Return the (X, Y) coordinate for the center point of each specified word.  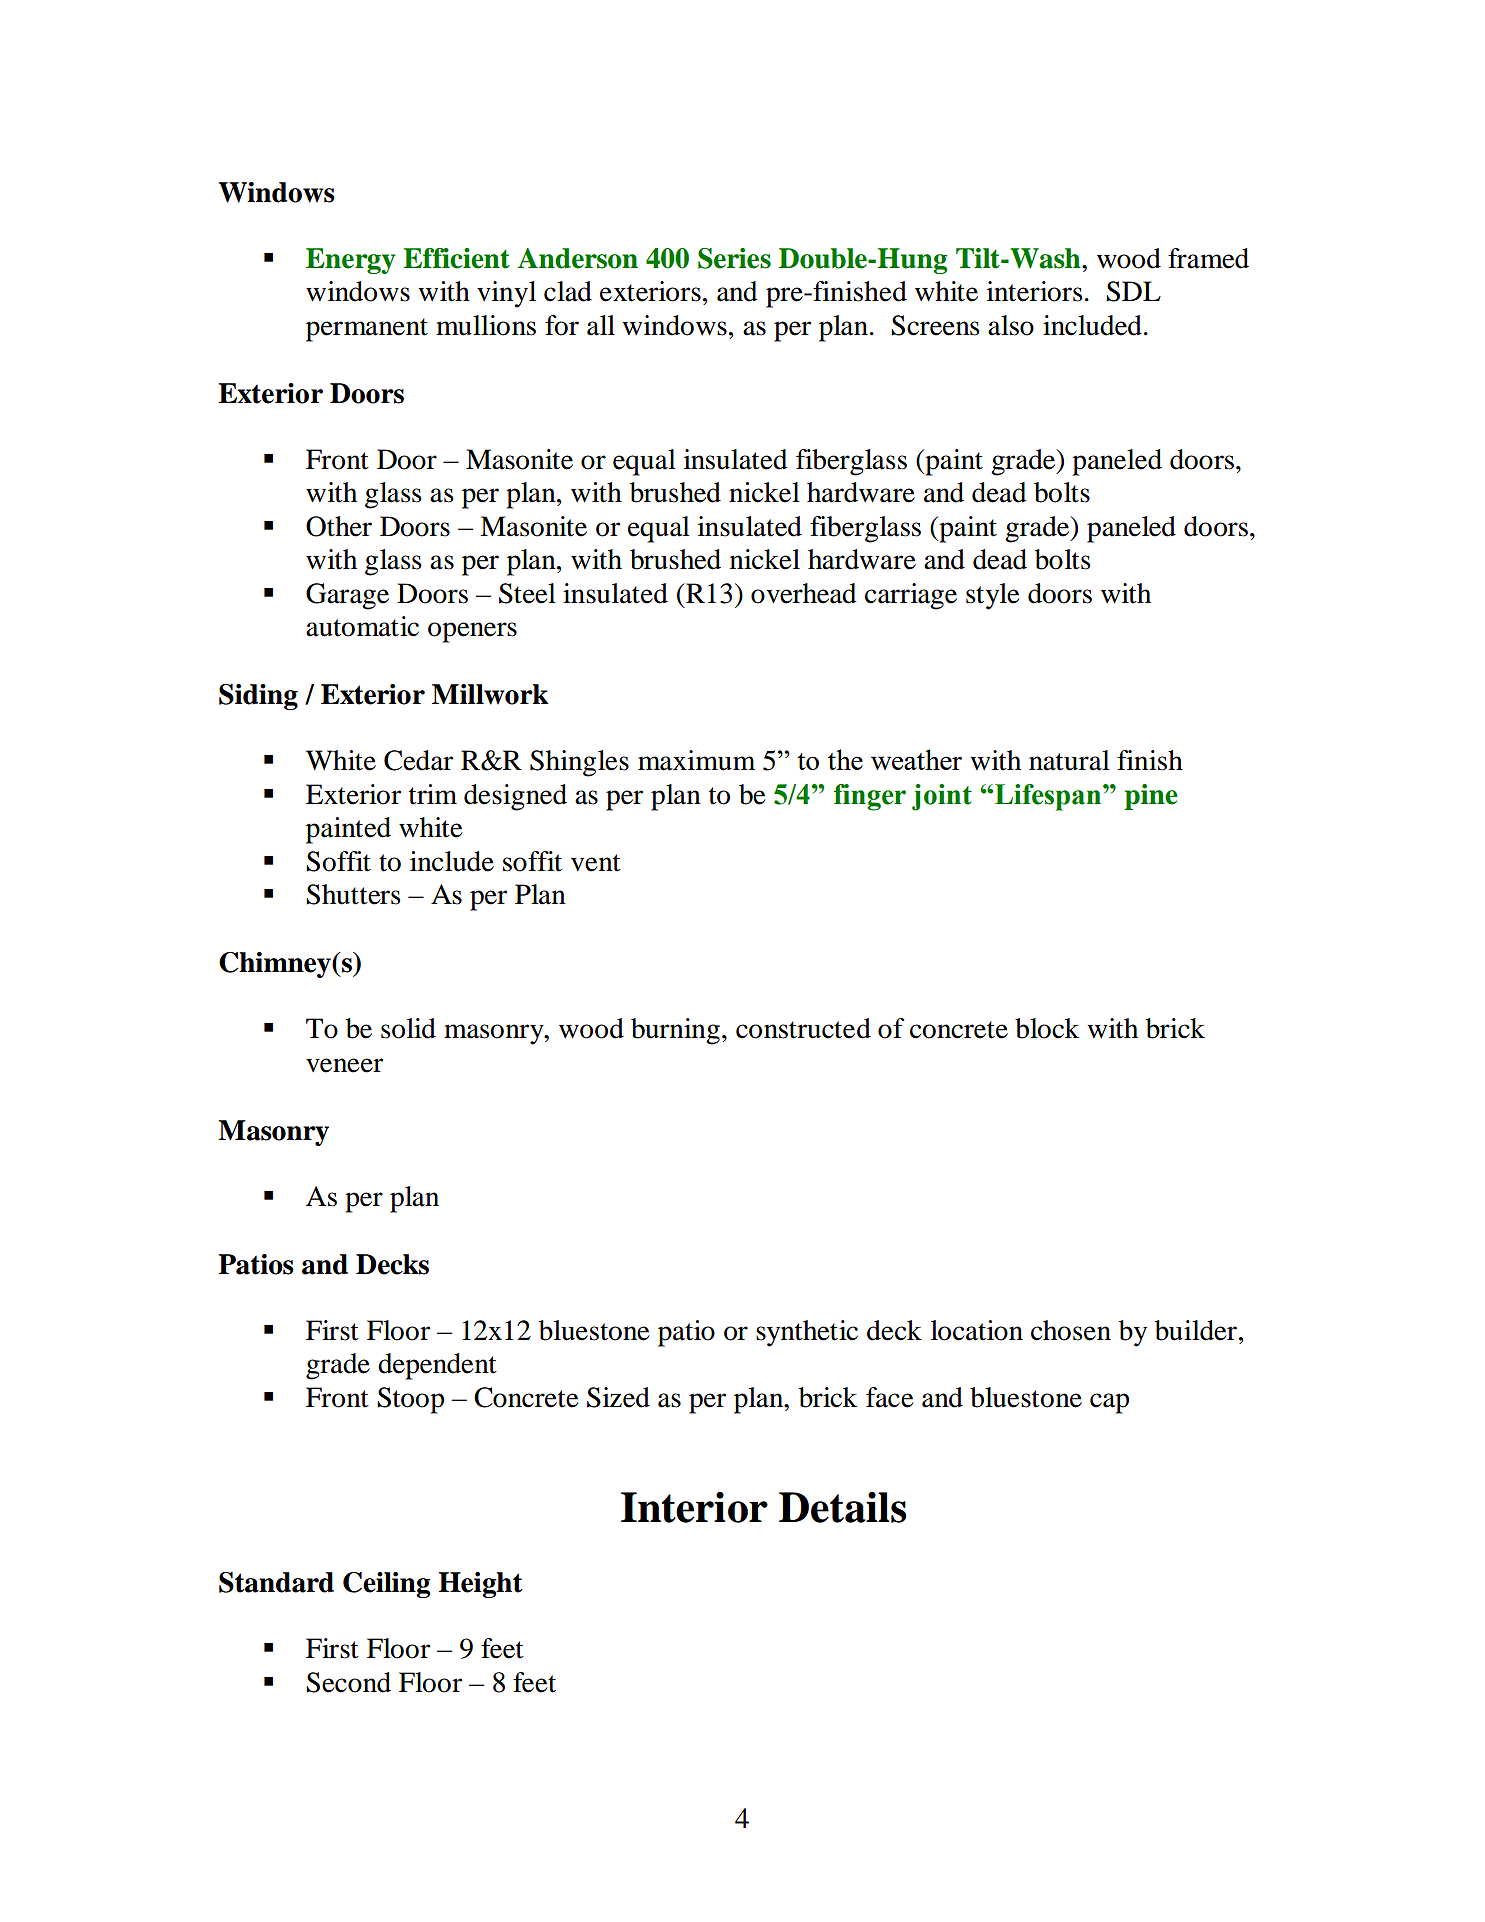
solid (408, 1028)
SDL (1133, 291)
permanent (367, 330)
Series (734, 258)
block (1047, 1028)
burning (675, 1031)
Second (348, 1682)
